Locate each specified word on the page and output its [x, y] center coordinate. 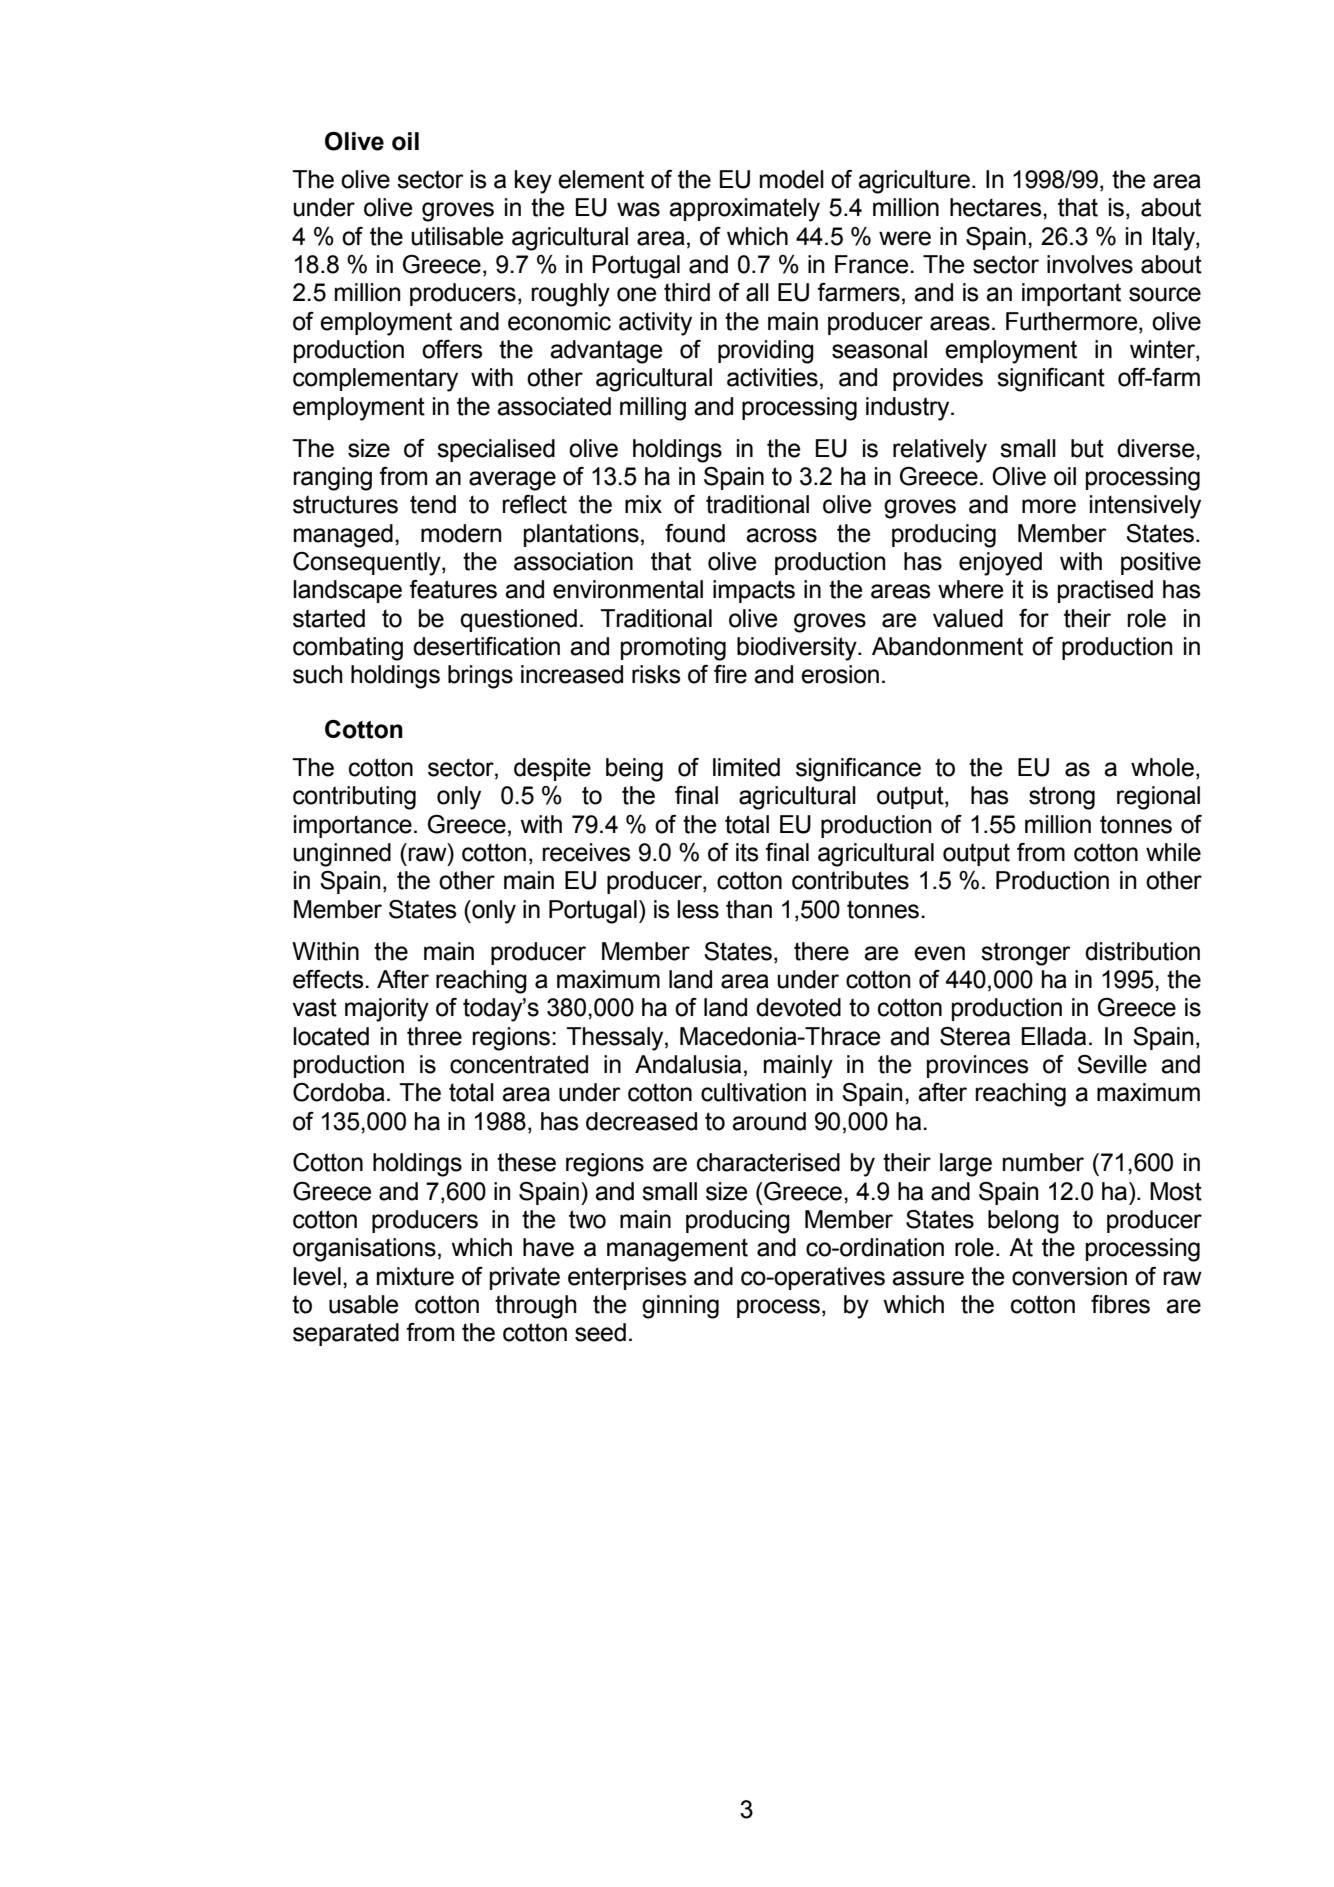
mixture [415, 1276]
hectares [997, 207]
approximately [744, 210]
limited [746, 767]
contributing [354, 798]
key [533, 182]
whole [1162, 767]
